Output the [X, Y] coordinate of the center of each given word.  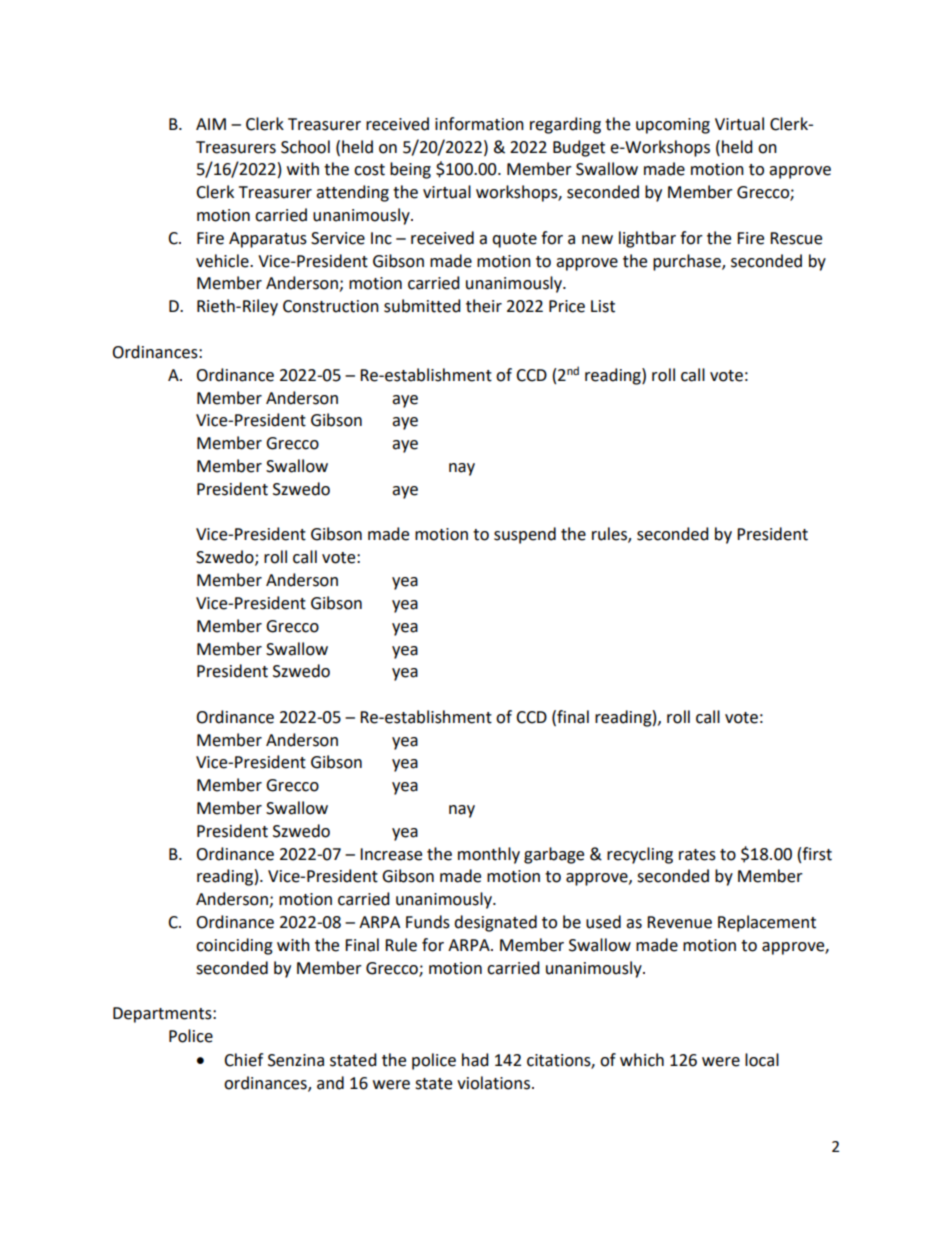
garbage [554, 855]
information [479, 124]
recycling [640, 855]
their [484, 306]
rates [697, 855]
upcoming [673, 126]
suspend [525, 535]
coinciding [234, 946]
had [475, 1060]
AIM [211, 124]
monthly [489, 855]
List [603, 306]
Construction [331, 306]
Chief [243, 1060]
